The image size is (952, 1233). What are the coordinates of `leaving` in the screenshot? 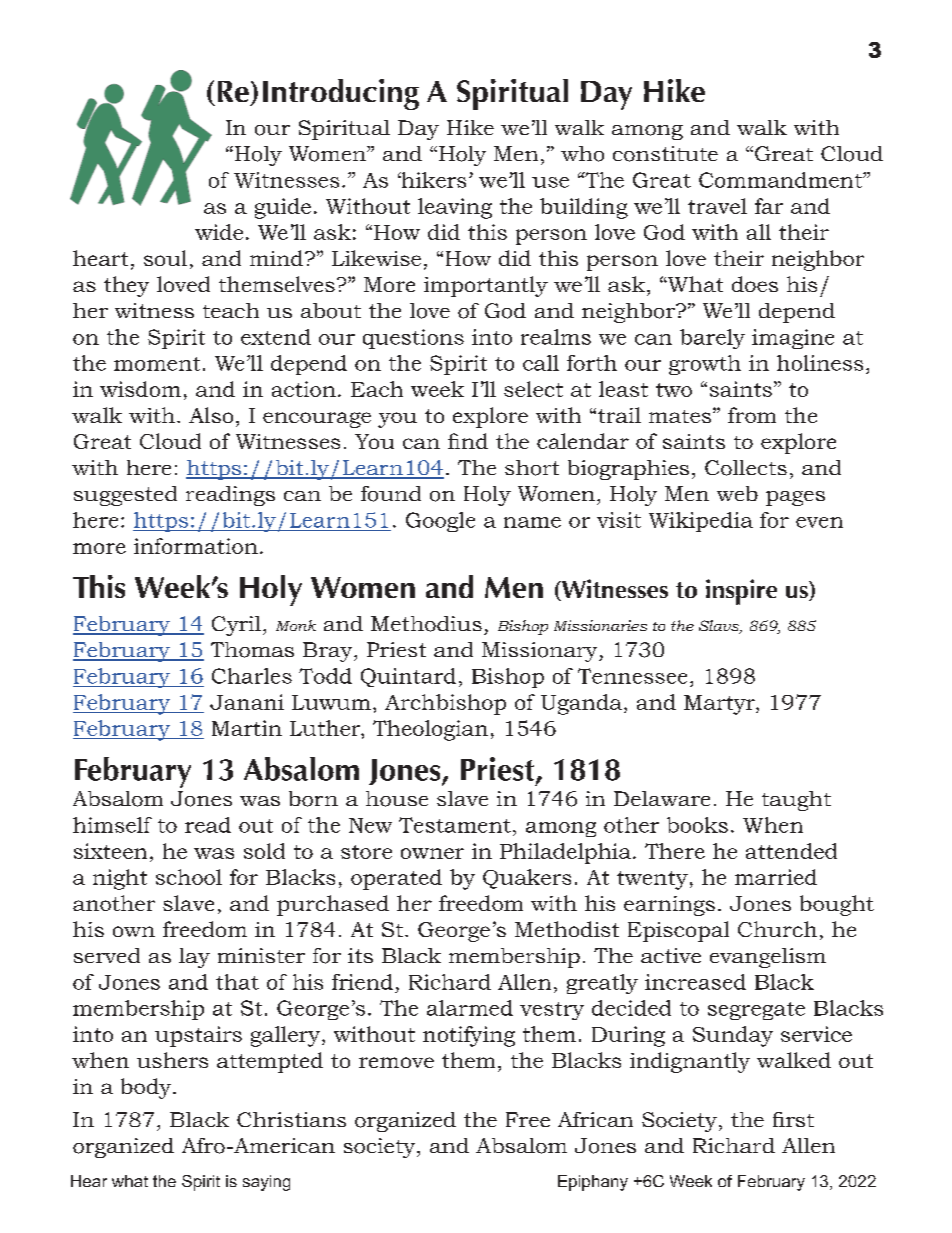 It's located at (455, 208).
